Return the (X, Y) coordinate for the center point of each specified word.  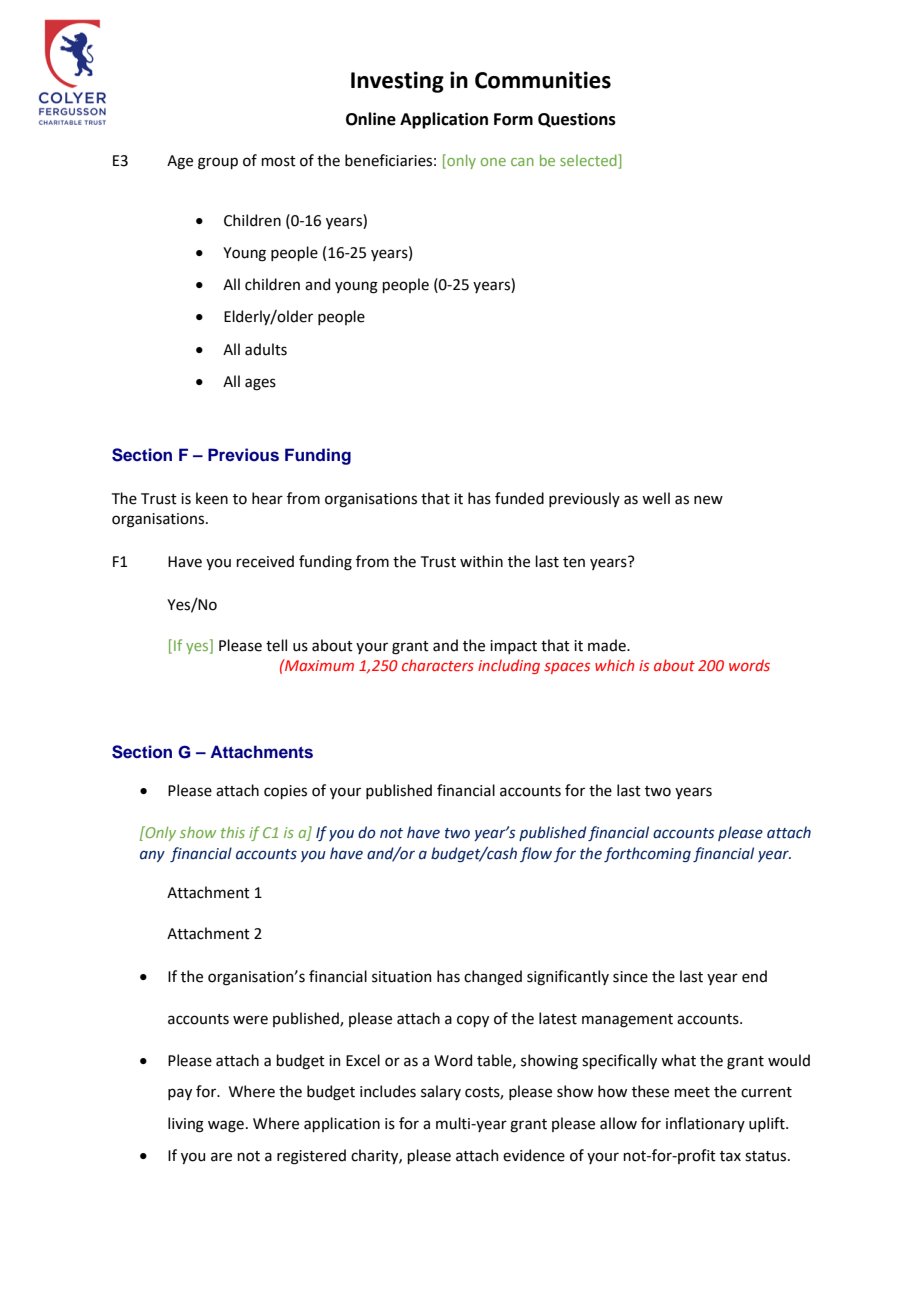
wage (226, 1126)
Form (513, 119)
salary (441, 1092)
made (608, 645)
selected (589, 160)
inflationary (705, 1124)
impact (513, 647)
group (218, 163)
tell (276, 645)
